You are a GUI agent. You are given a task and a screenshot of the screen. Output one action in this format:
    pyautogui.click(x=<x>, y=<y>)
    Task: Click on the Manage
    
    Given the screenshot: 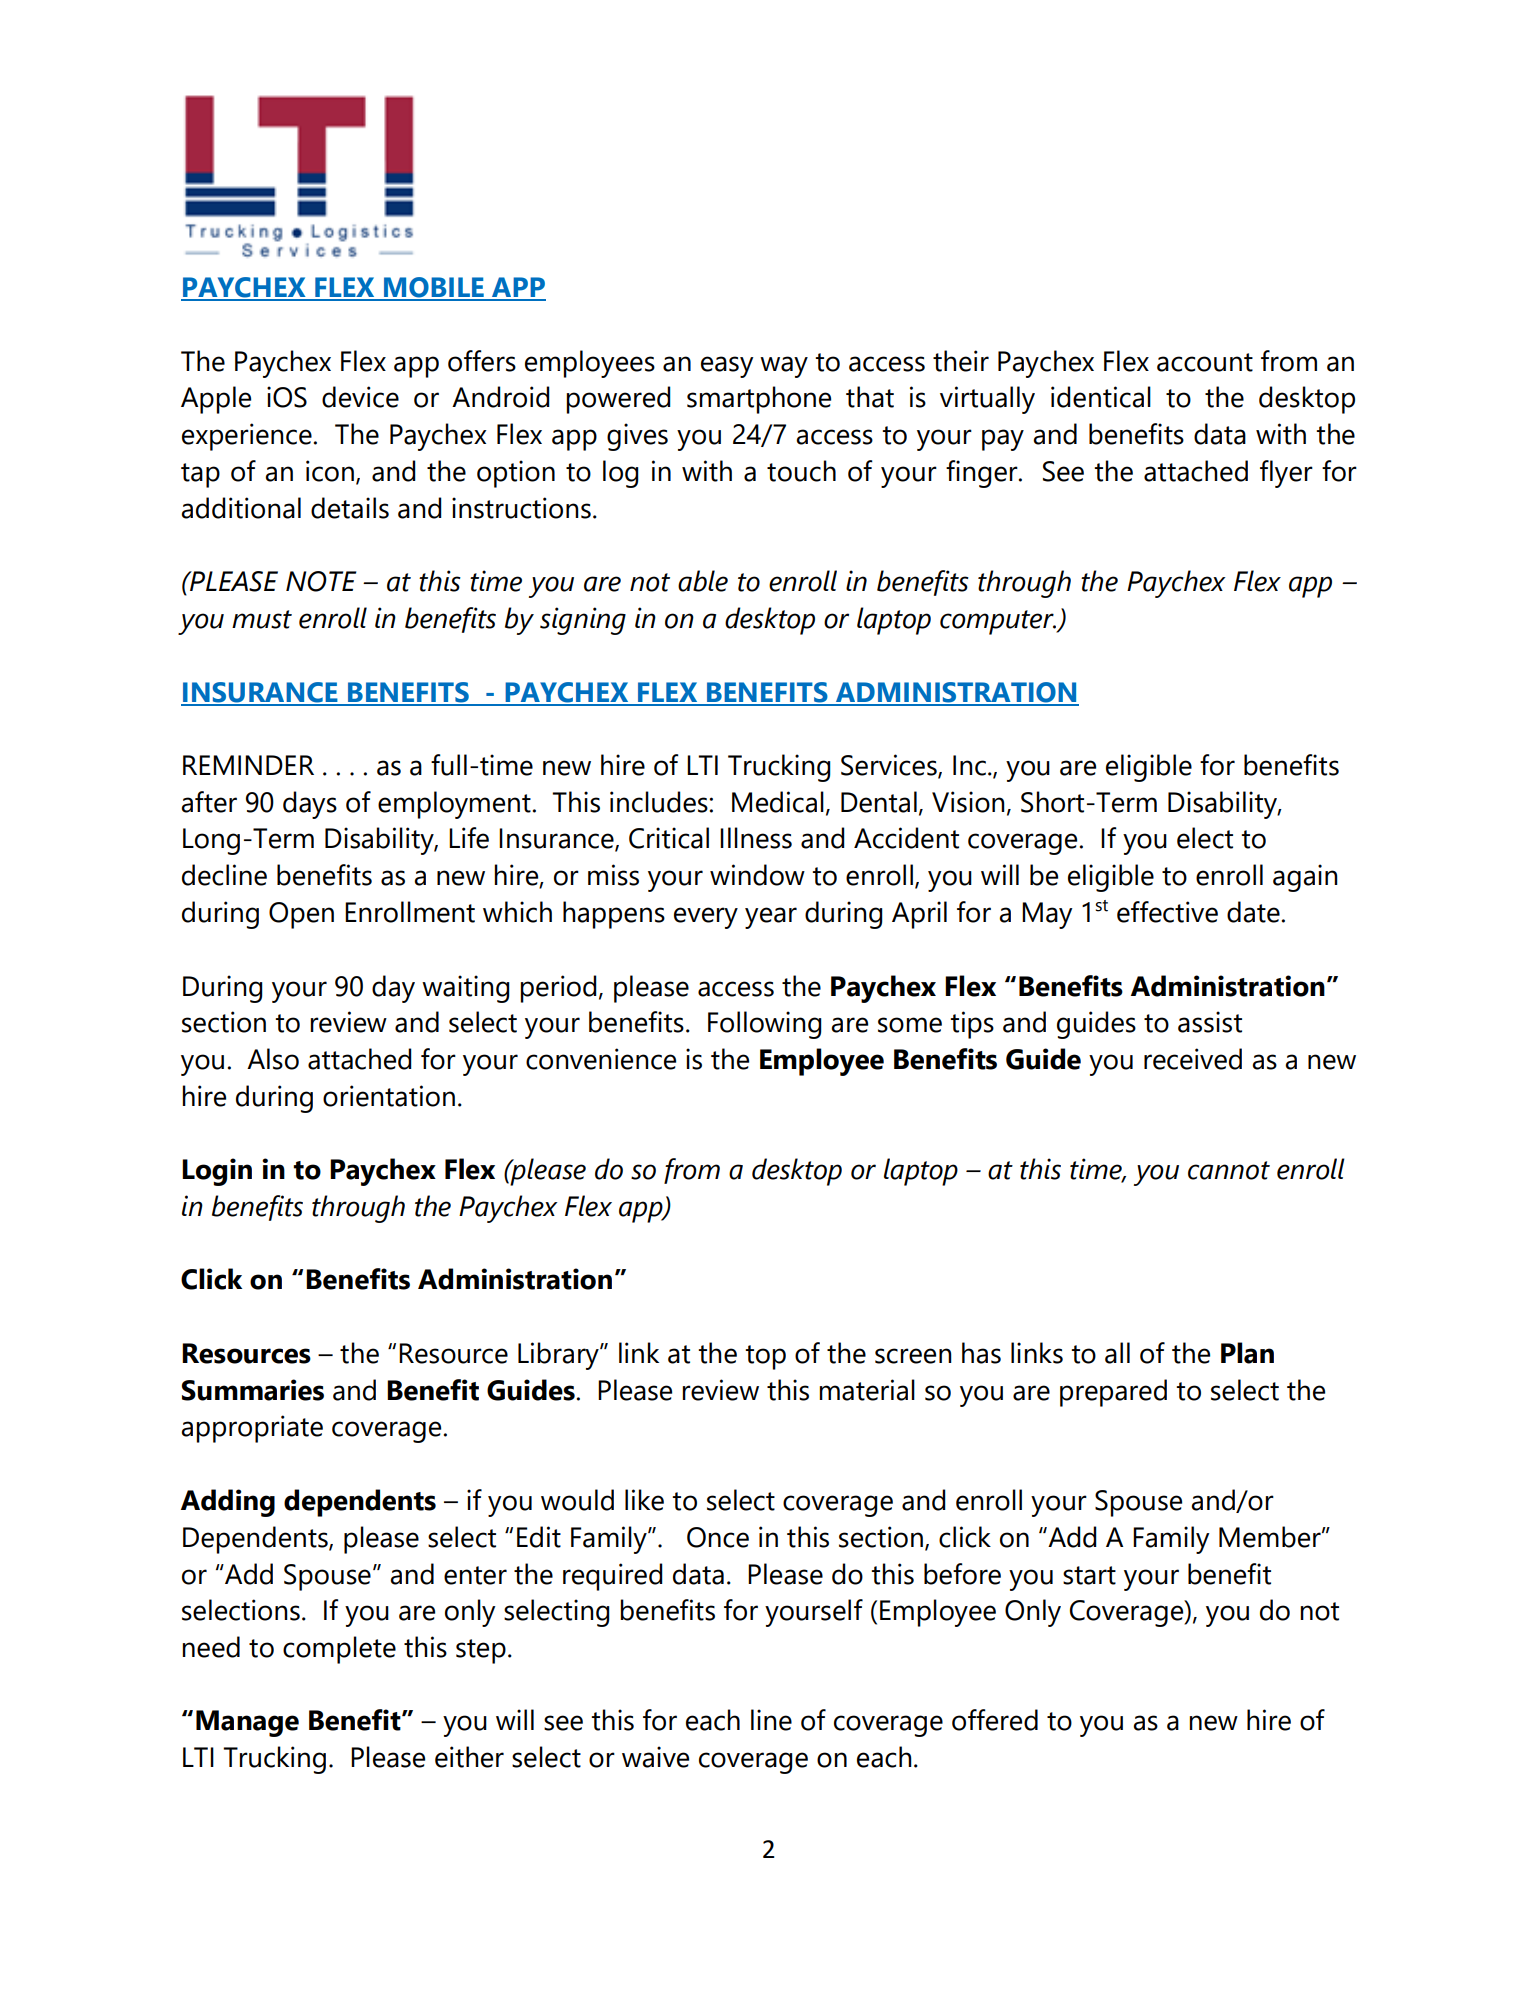 What is the action you would take?
    pyautogui.click(x=247, y=1723)
